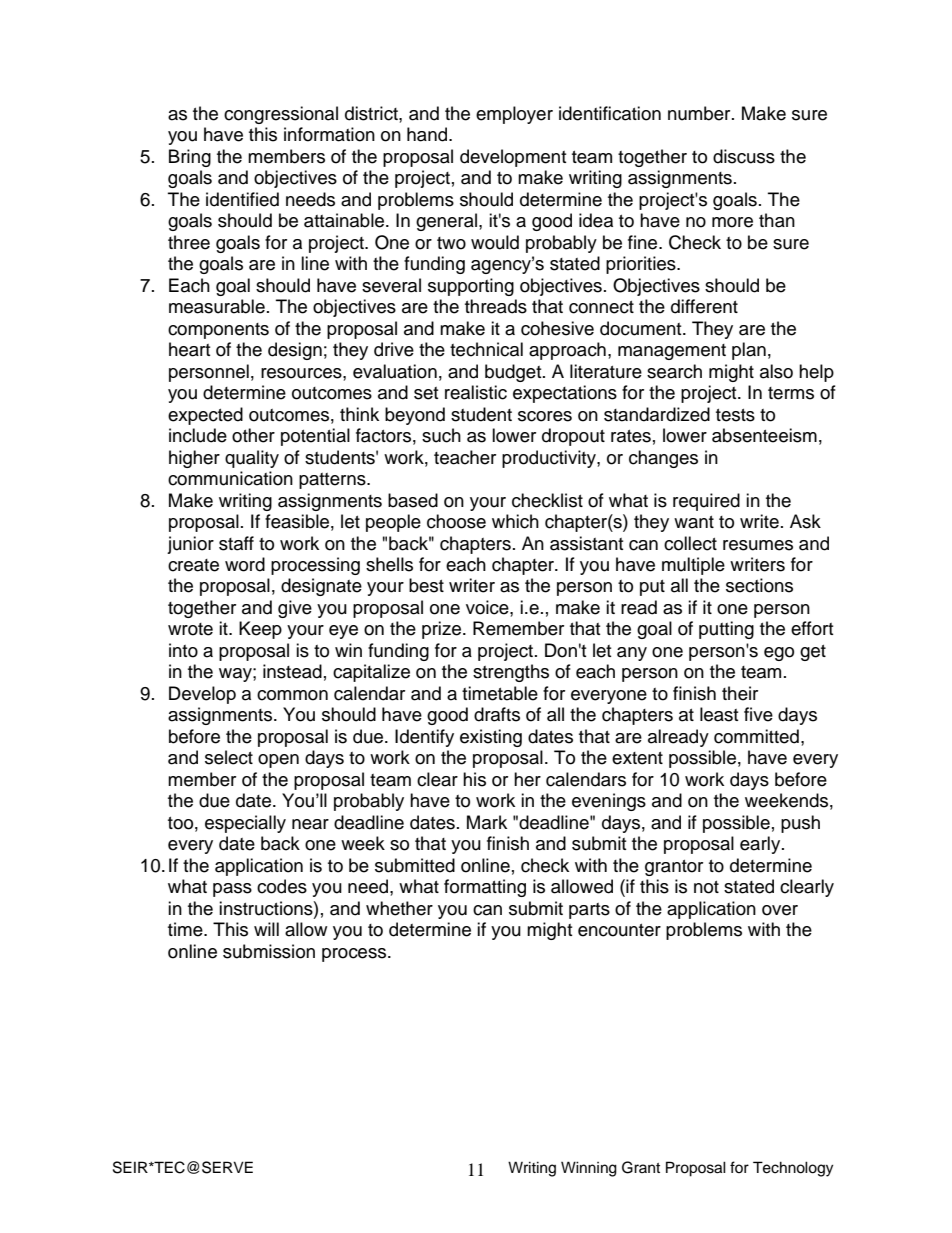 The image size is (952, 1233). Describe the element at coordinates (514, 115) in the image. I see `employer` at that location.
